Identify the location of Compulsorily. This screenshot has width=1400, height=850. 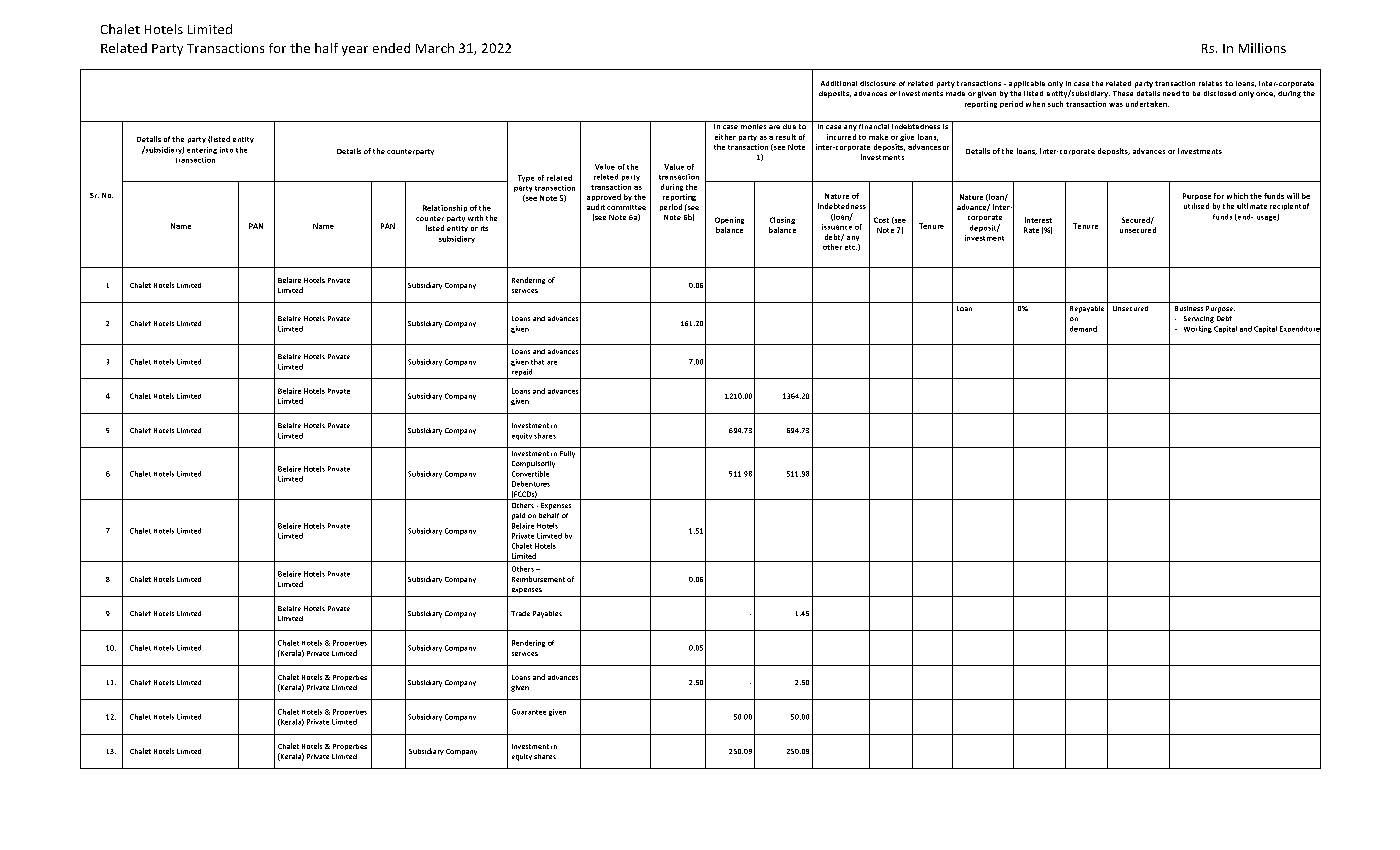
(533, 464).
